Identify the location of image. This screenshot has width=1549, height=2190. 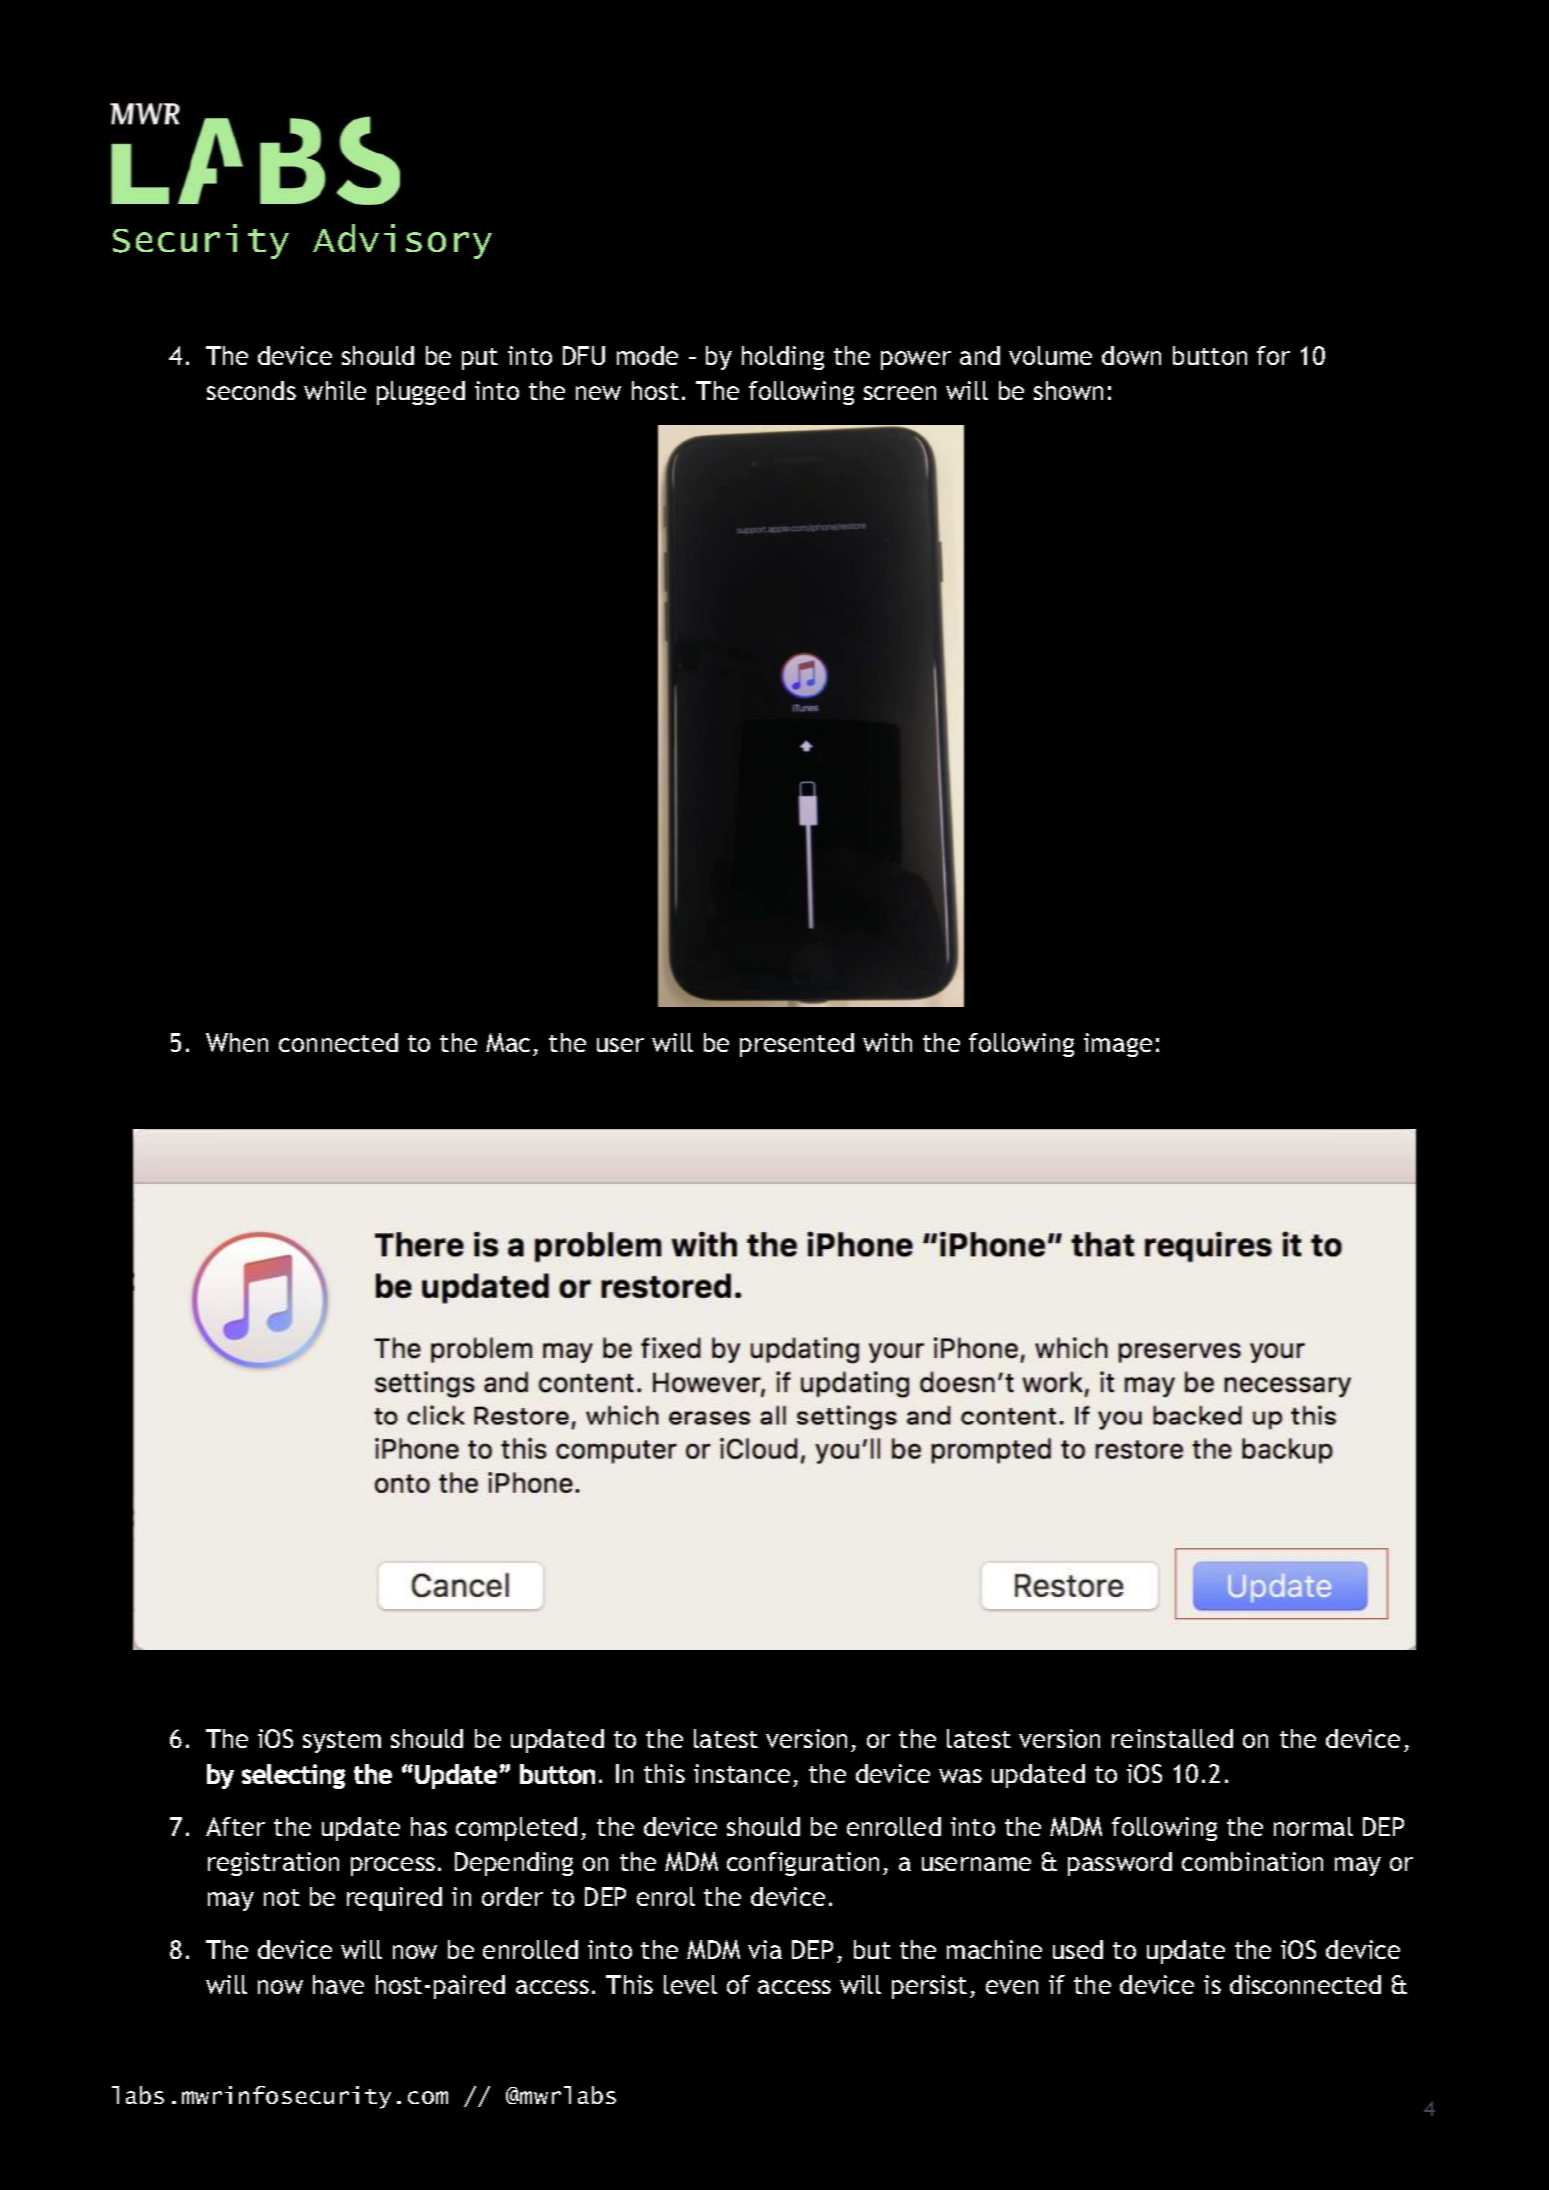
(1118, 1045).
